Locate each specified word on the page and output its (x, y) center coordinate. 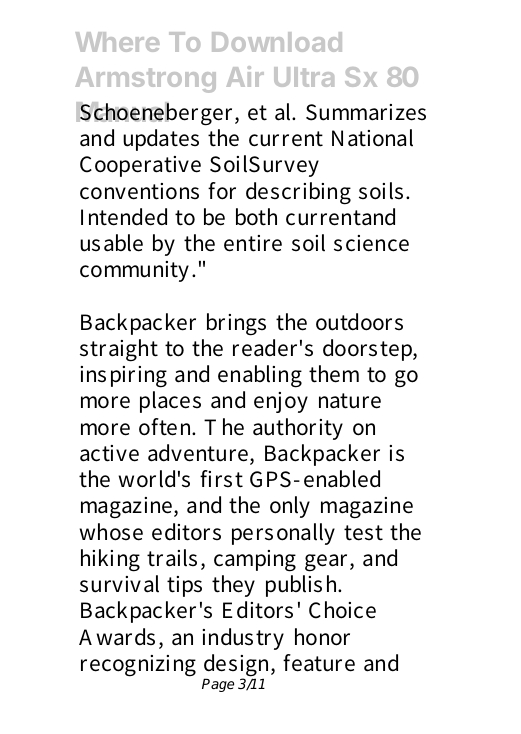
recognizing (138, 666)
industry (243, 639)
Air (245, 76)
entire (253, 243)
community (134, 271)
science (371, 243)
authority (298, 429)
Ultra (304, 77)
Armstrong (145, 80)
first (221, 479)
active (109, 453)
